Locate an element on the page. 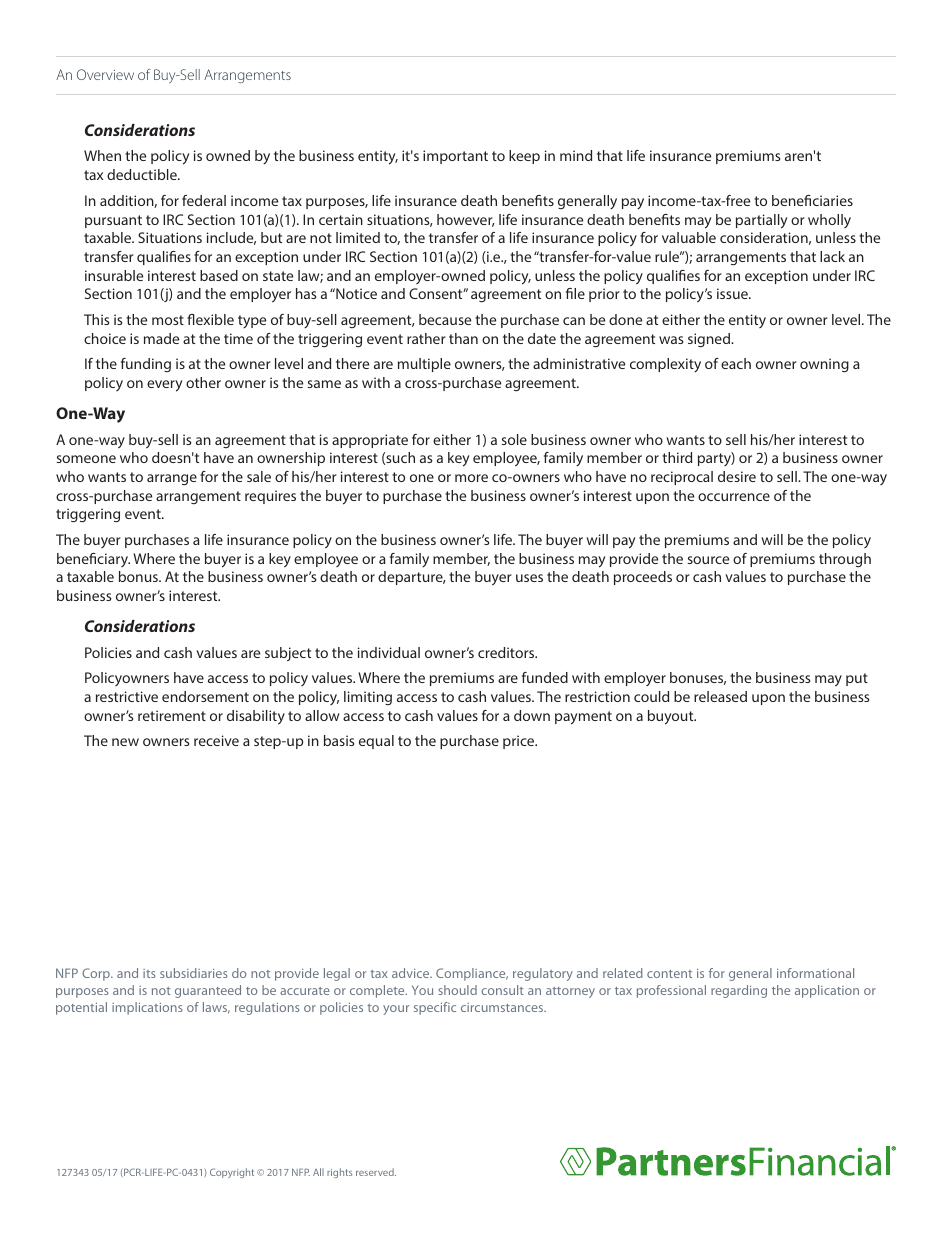 This page has width=952, height=1233. Overview is located at coordinates (105, 74).
